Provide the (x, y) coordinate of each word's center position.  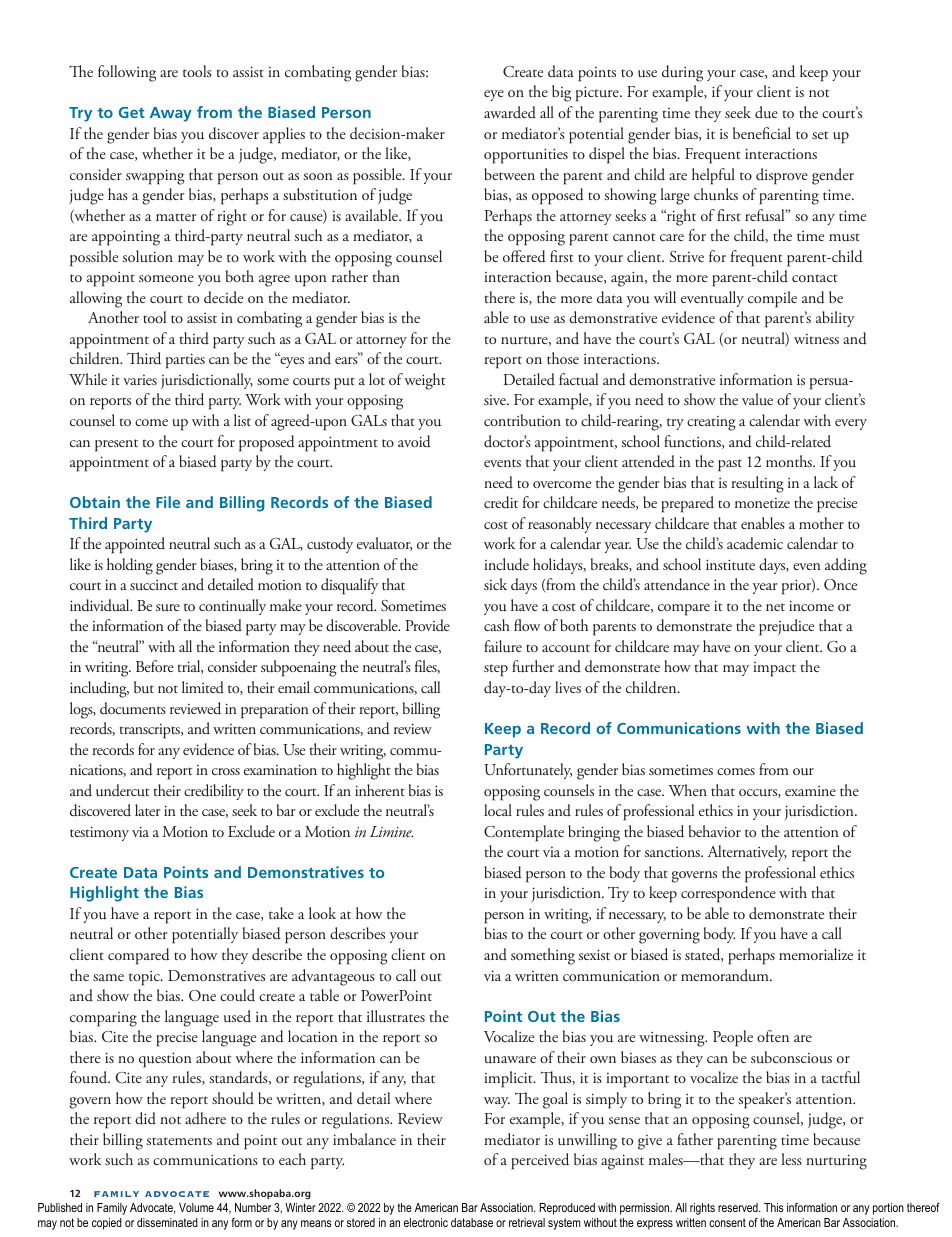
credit (501, 502)
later (148, 810)
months (790, 461)
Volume (196, 1207)
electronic (426, 1222)
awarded (510, 112)
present (116, 445)
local (498, 810)
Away (171, 114)
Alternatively (747, 853)
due (766, 112)
